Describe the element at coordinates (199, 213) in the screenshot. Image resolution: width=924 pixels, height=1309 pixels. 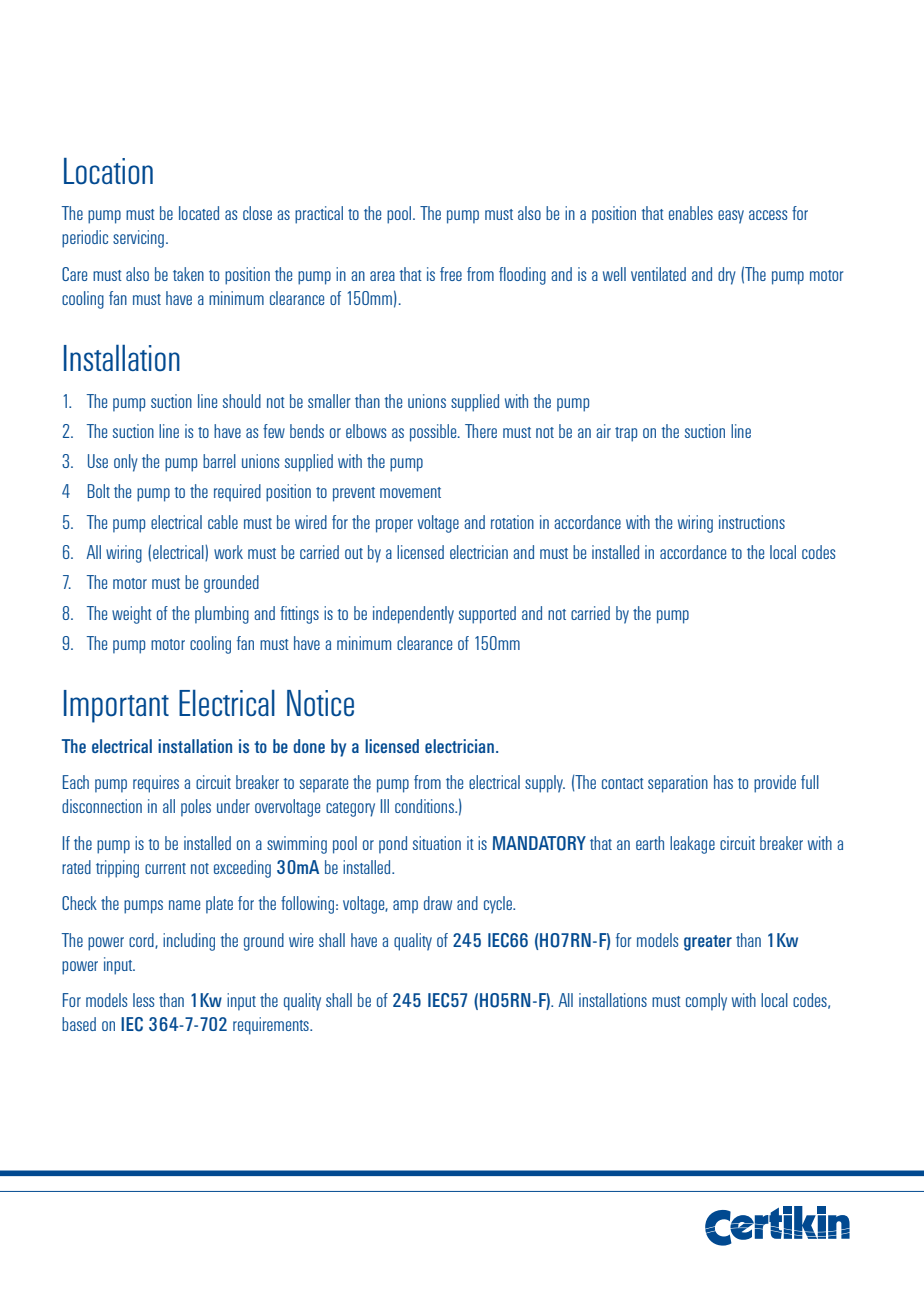
I see `located` at that location.
